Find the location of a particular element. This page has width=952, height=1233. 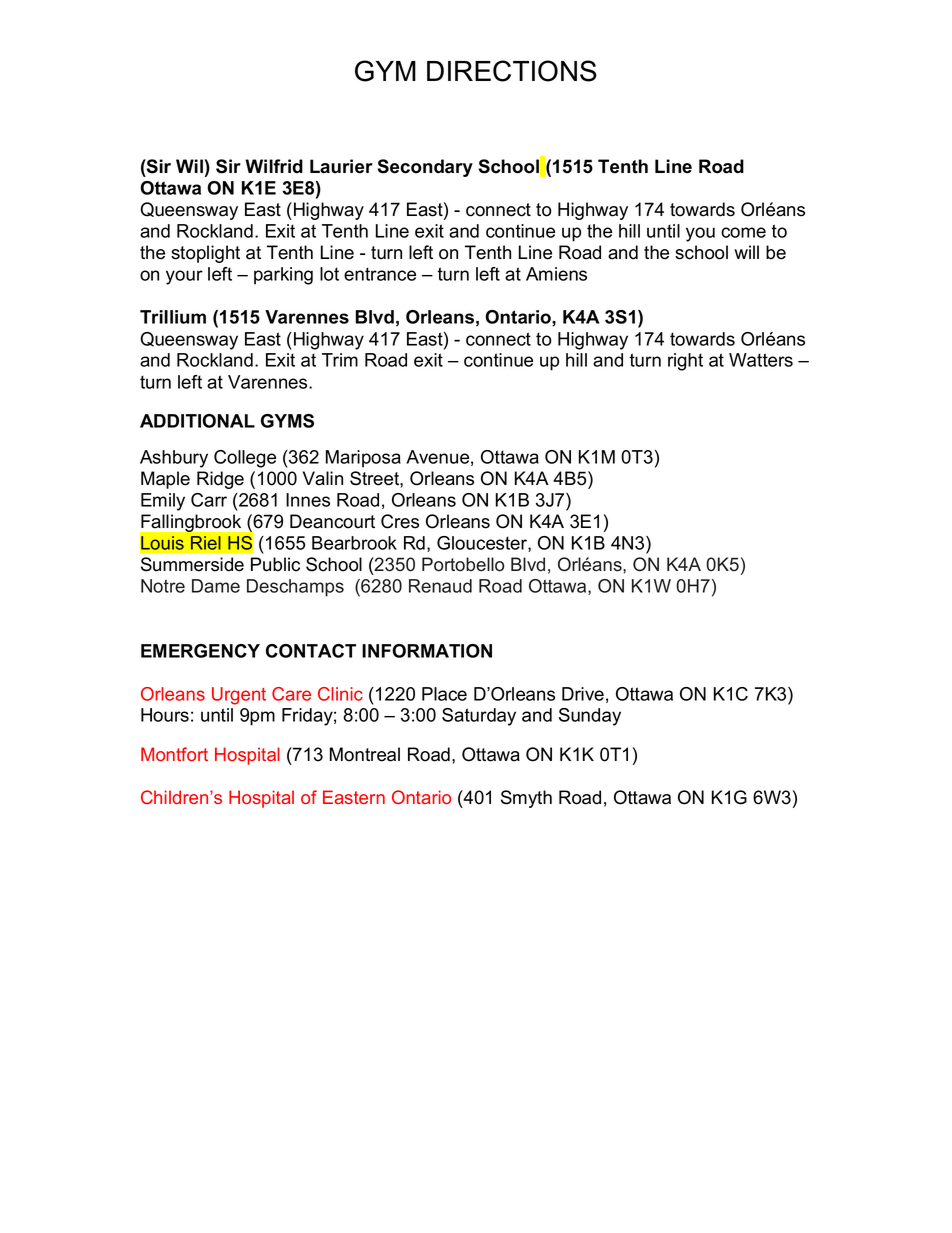

DIRECTIONS is located at coordinates (512, 71).
